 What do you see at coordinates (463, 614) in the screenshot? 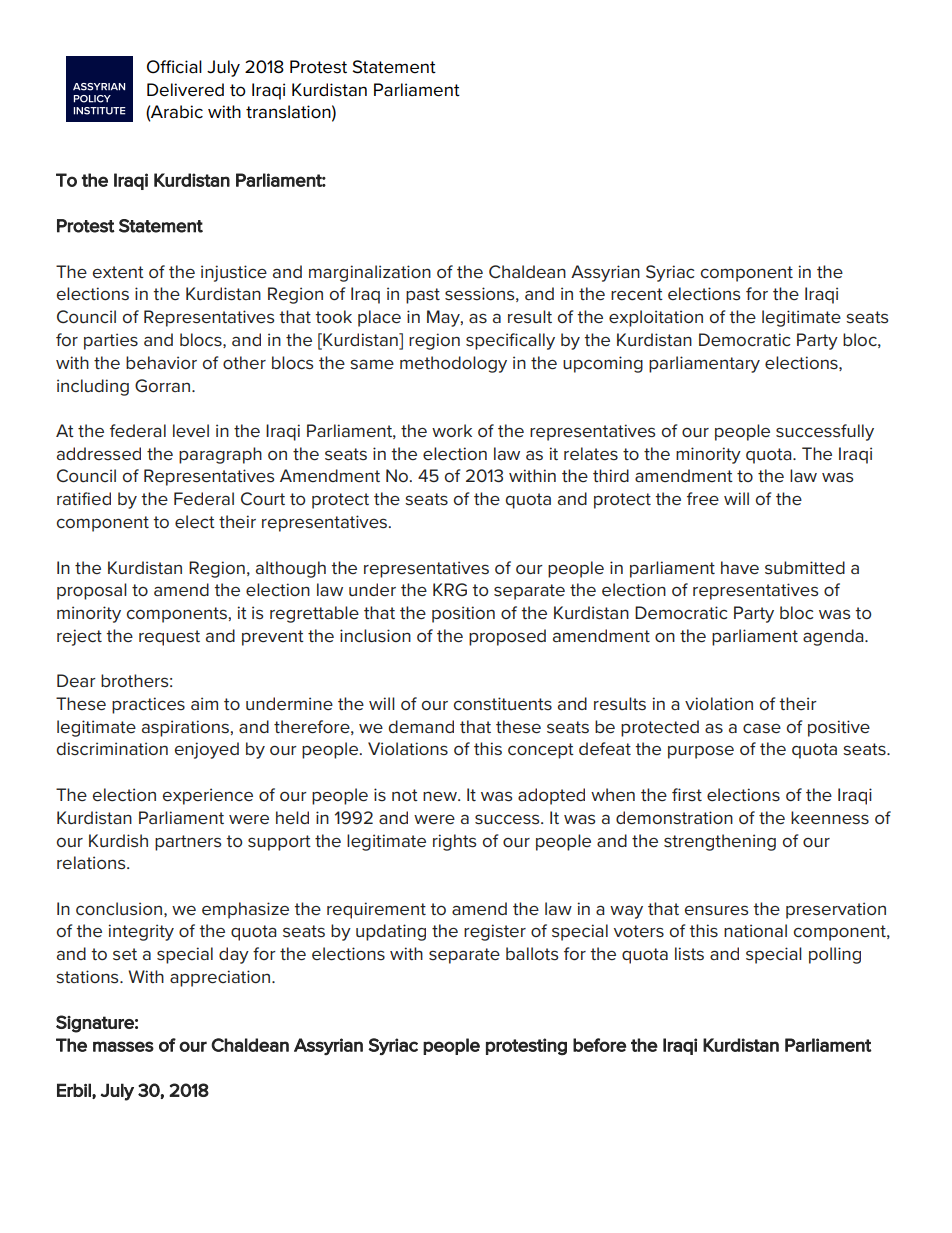
I see `position` at bounding box center [463, 614].
